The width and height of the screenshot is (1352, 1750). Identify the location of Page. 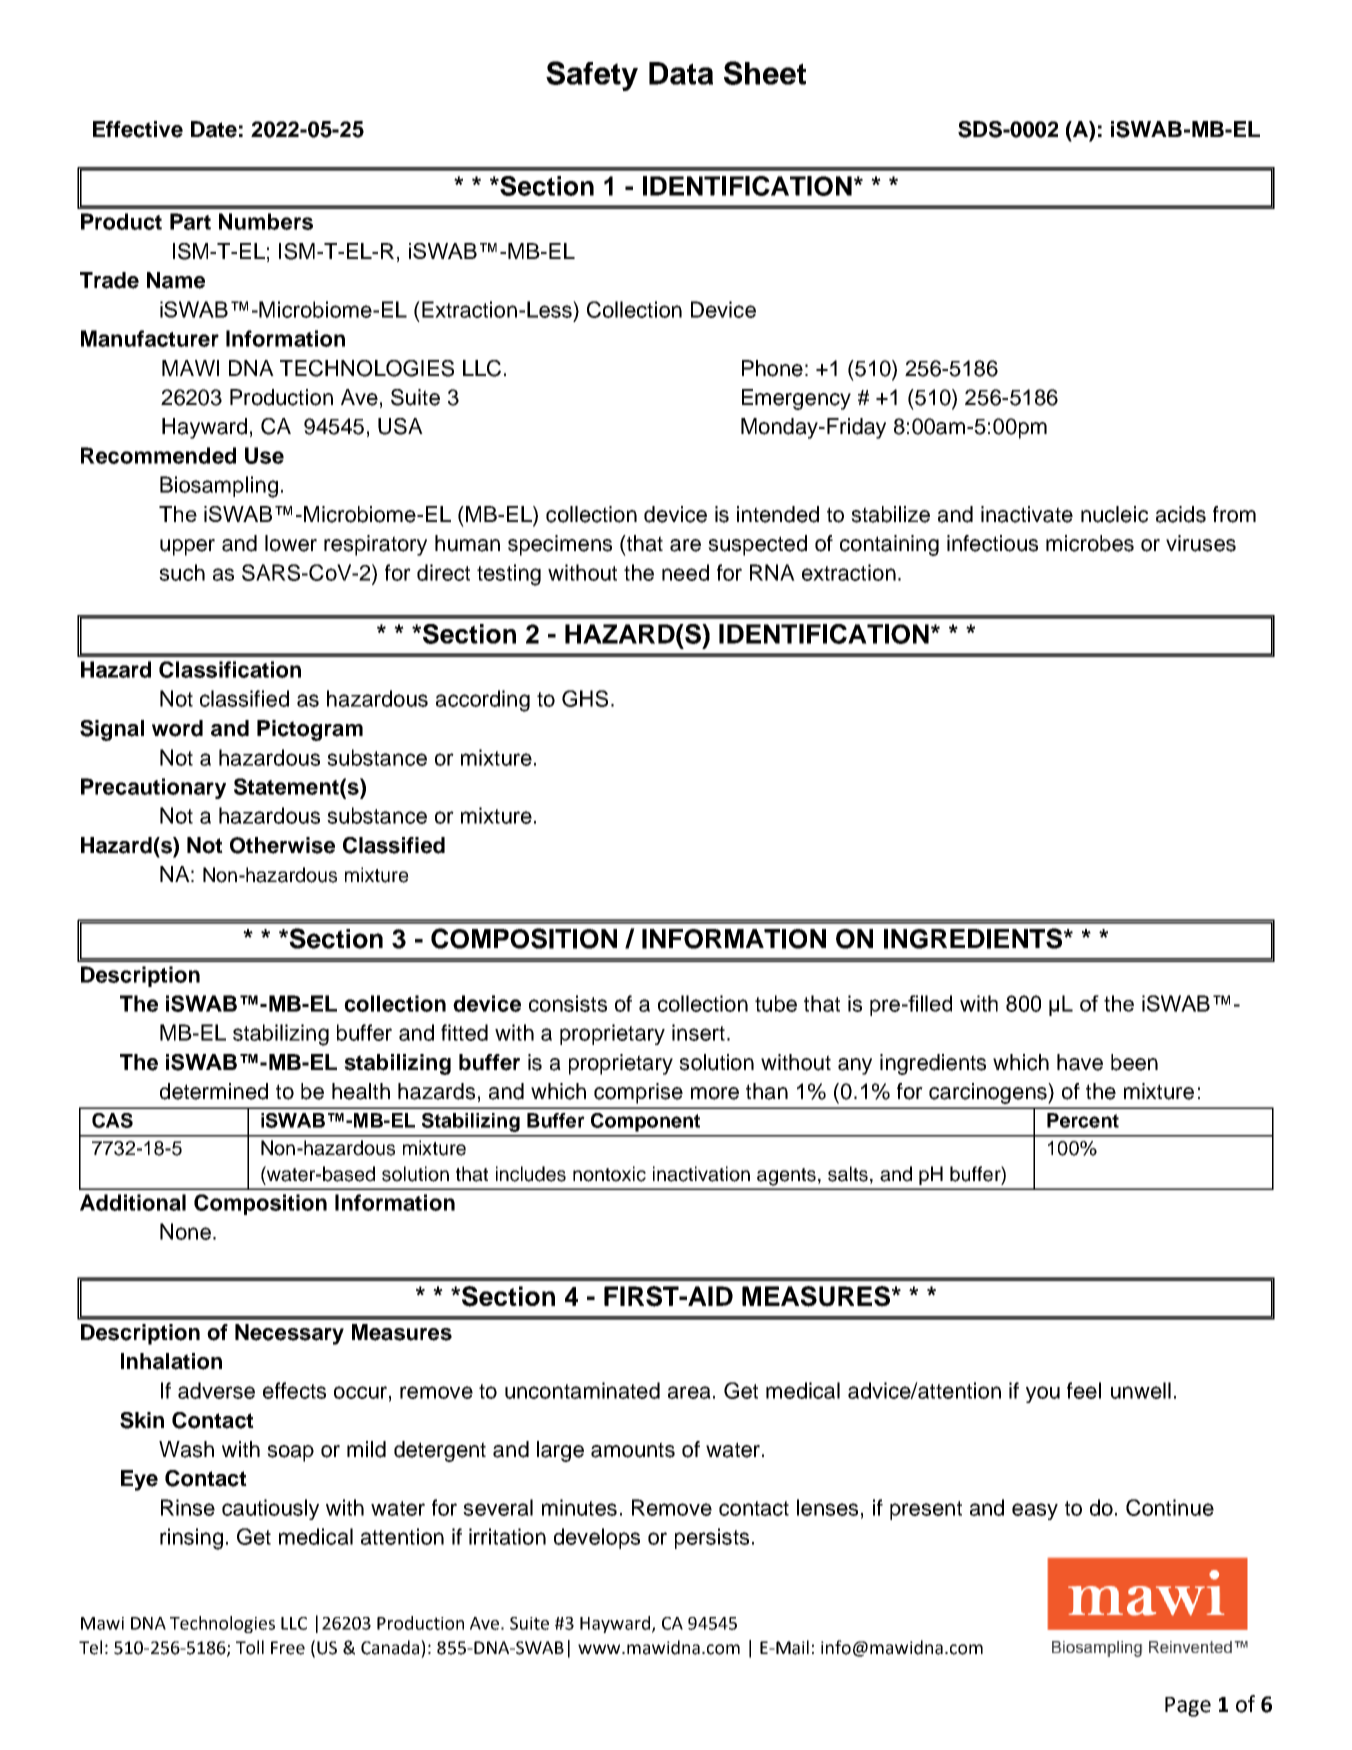
(1188, 1707).
